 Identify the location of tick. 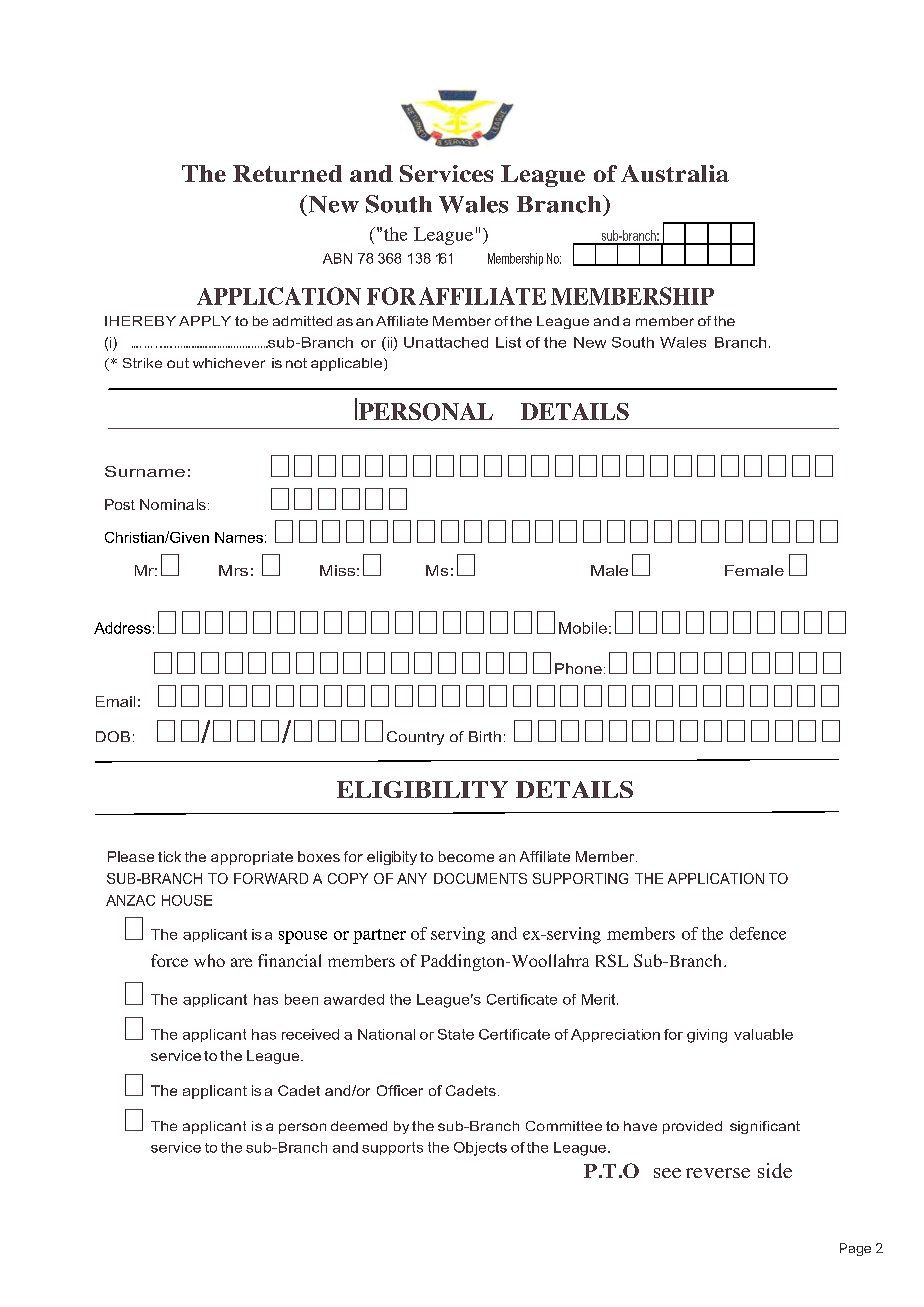
(169, 856).
